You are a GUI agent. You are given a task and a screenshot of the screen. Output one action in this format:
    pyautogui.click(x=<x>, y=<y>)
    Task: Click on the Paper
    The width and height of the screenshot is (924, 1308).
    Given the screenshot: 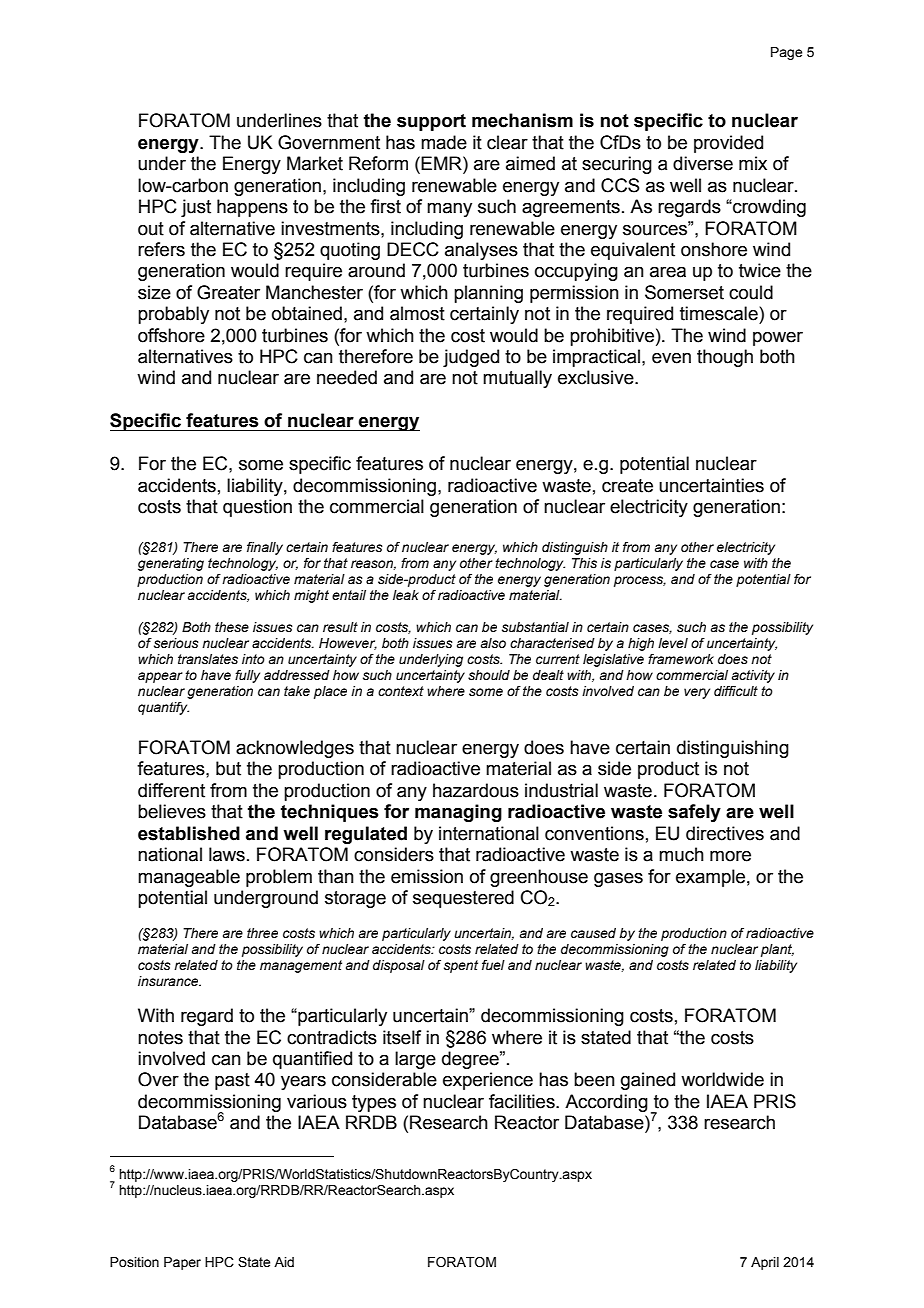 What is the action you would take?
    pyautogui.click(x=182, y=1263)
